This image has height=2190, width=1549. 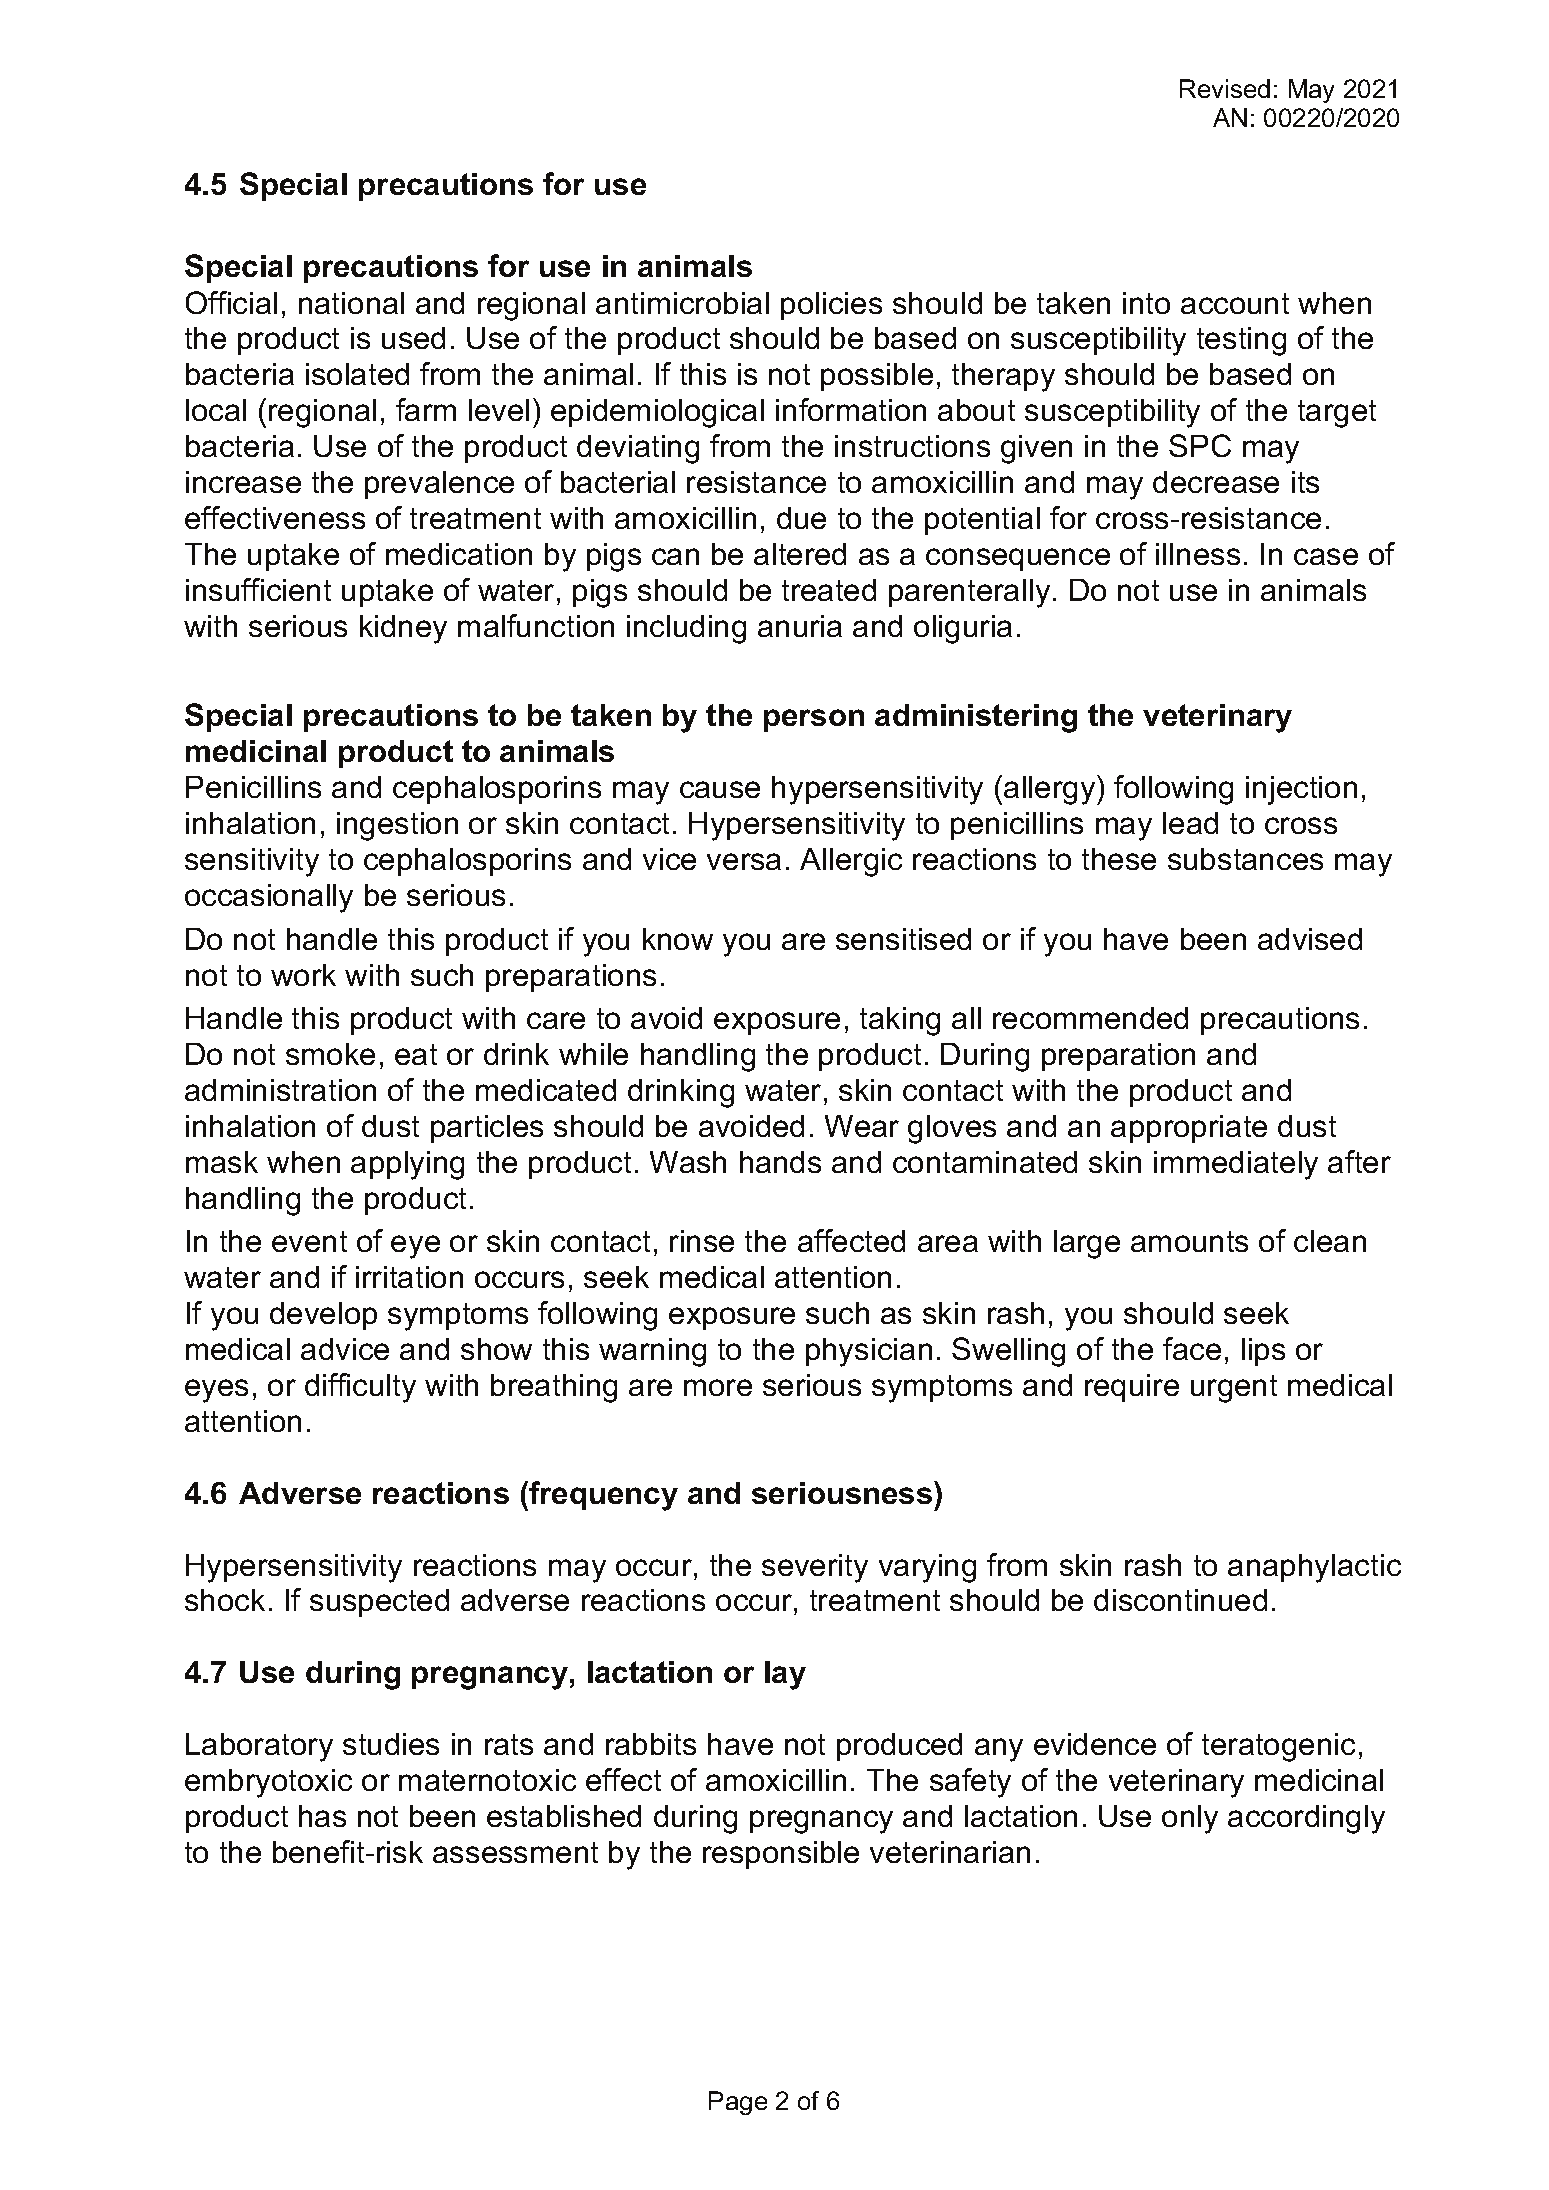 I want to click on Revised, so click(x=1225, y=88).
